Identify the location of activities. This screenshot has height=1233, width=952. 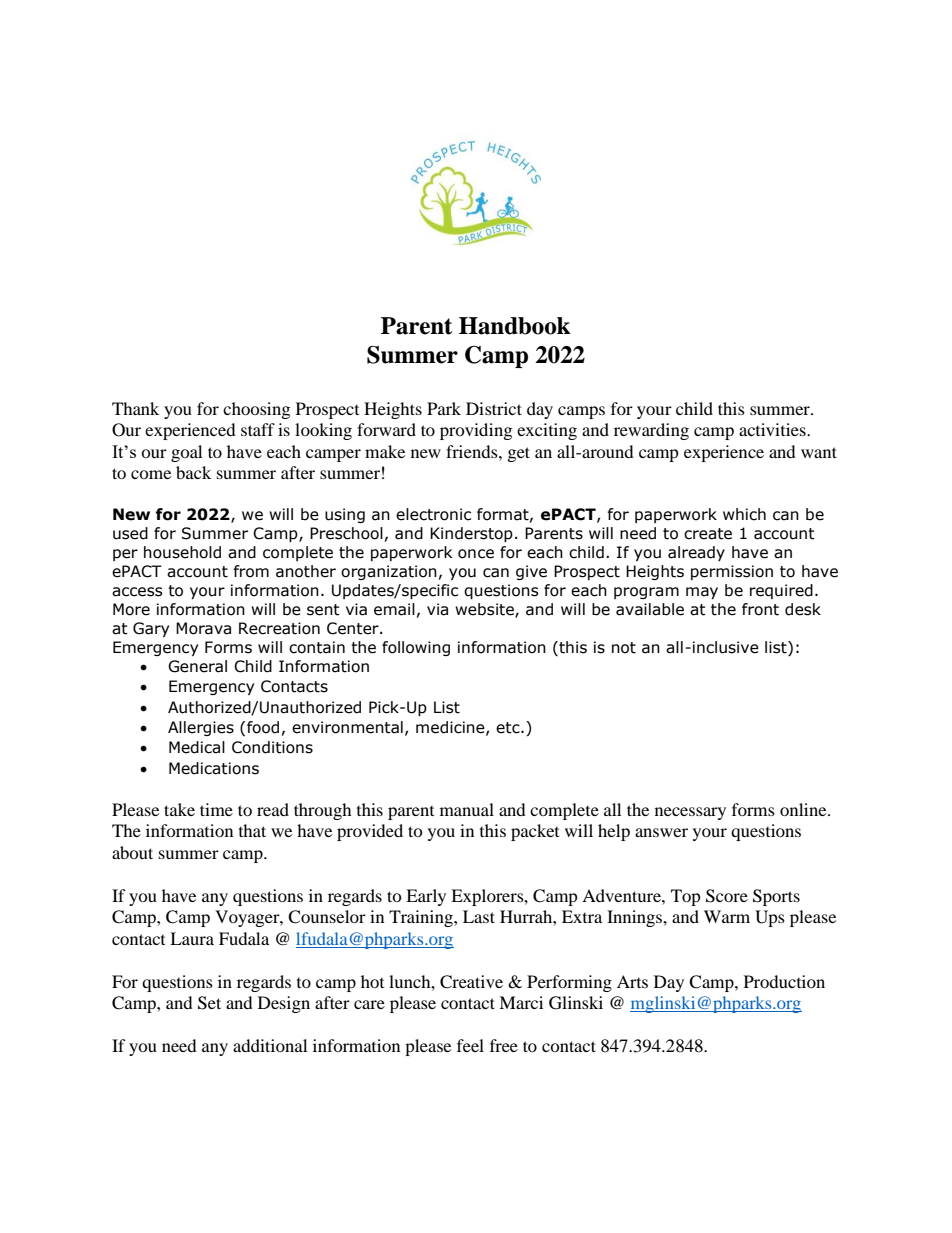
(773, 429).
